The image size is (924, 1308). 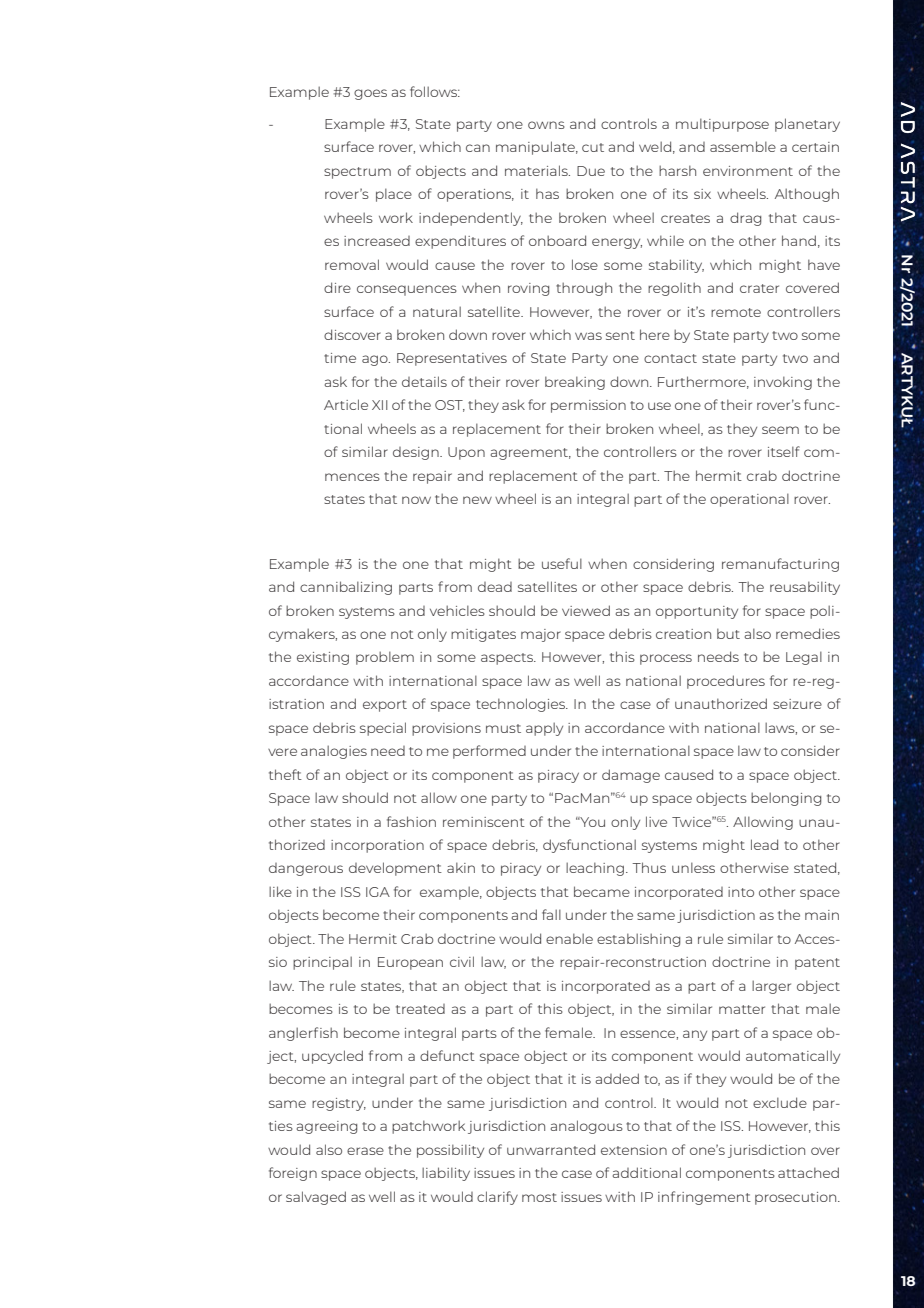 I want to click on unwarranted, so click(x=551, y=1149).
